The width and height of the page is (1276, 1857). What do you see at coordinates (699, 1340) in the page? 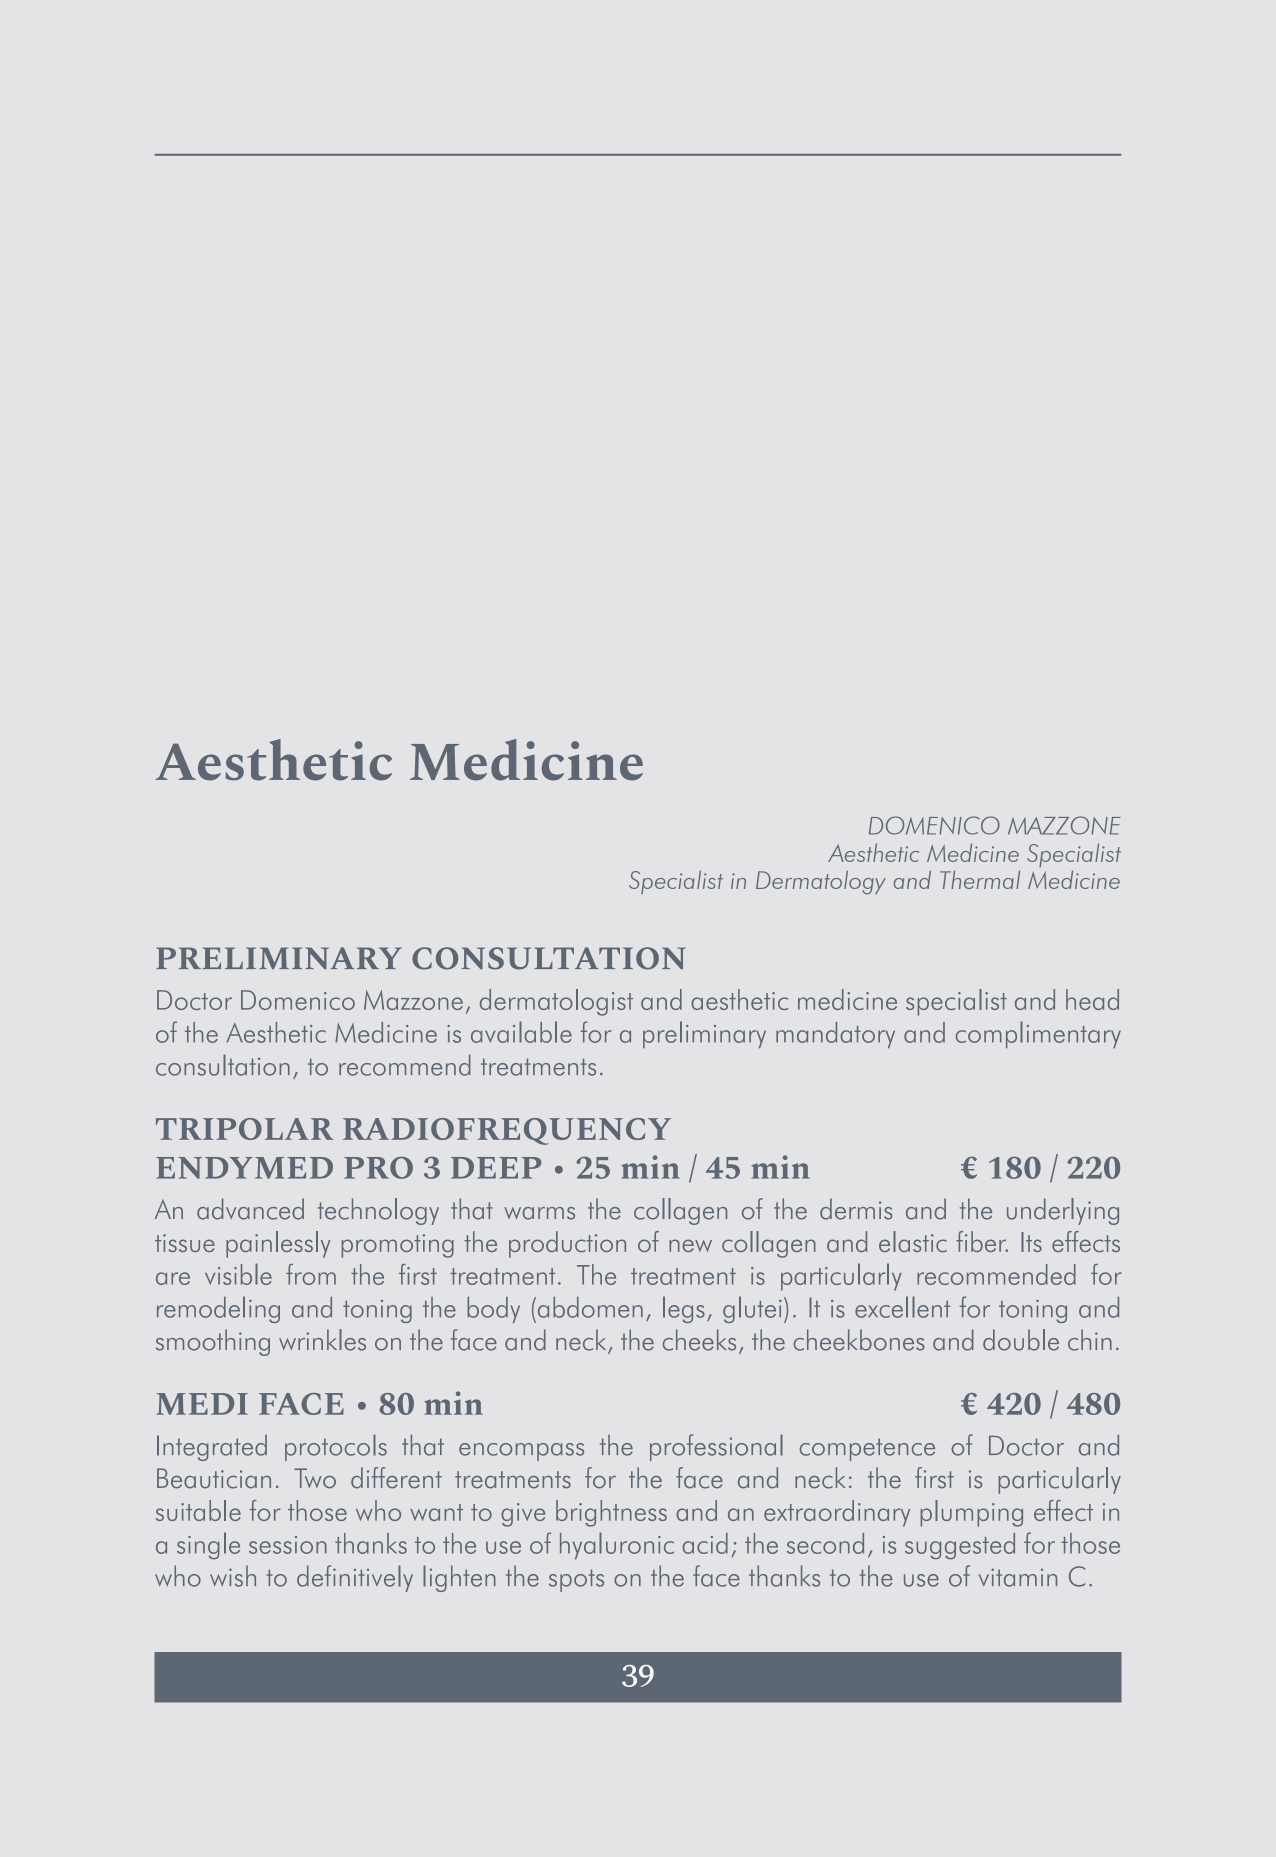
I see `cheeks` at bounding box center [699, 1340].
